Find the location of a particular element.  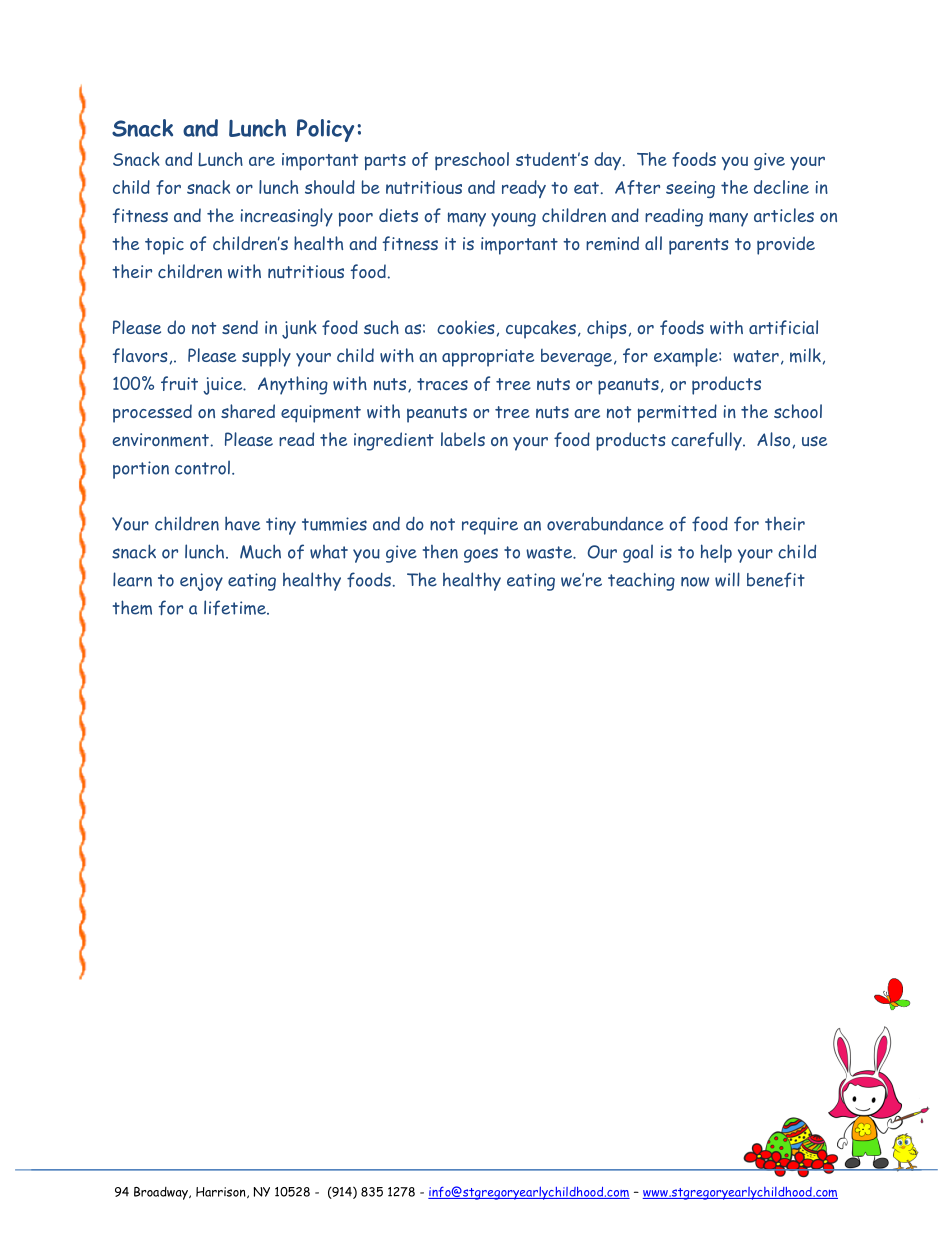

goes is located at coordinates (481, 555).
